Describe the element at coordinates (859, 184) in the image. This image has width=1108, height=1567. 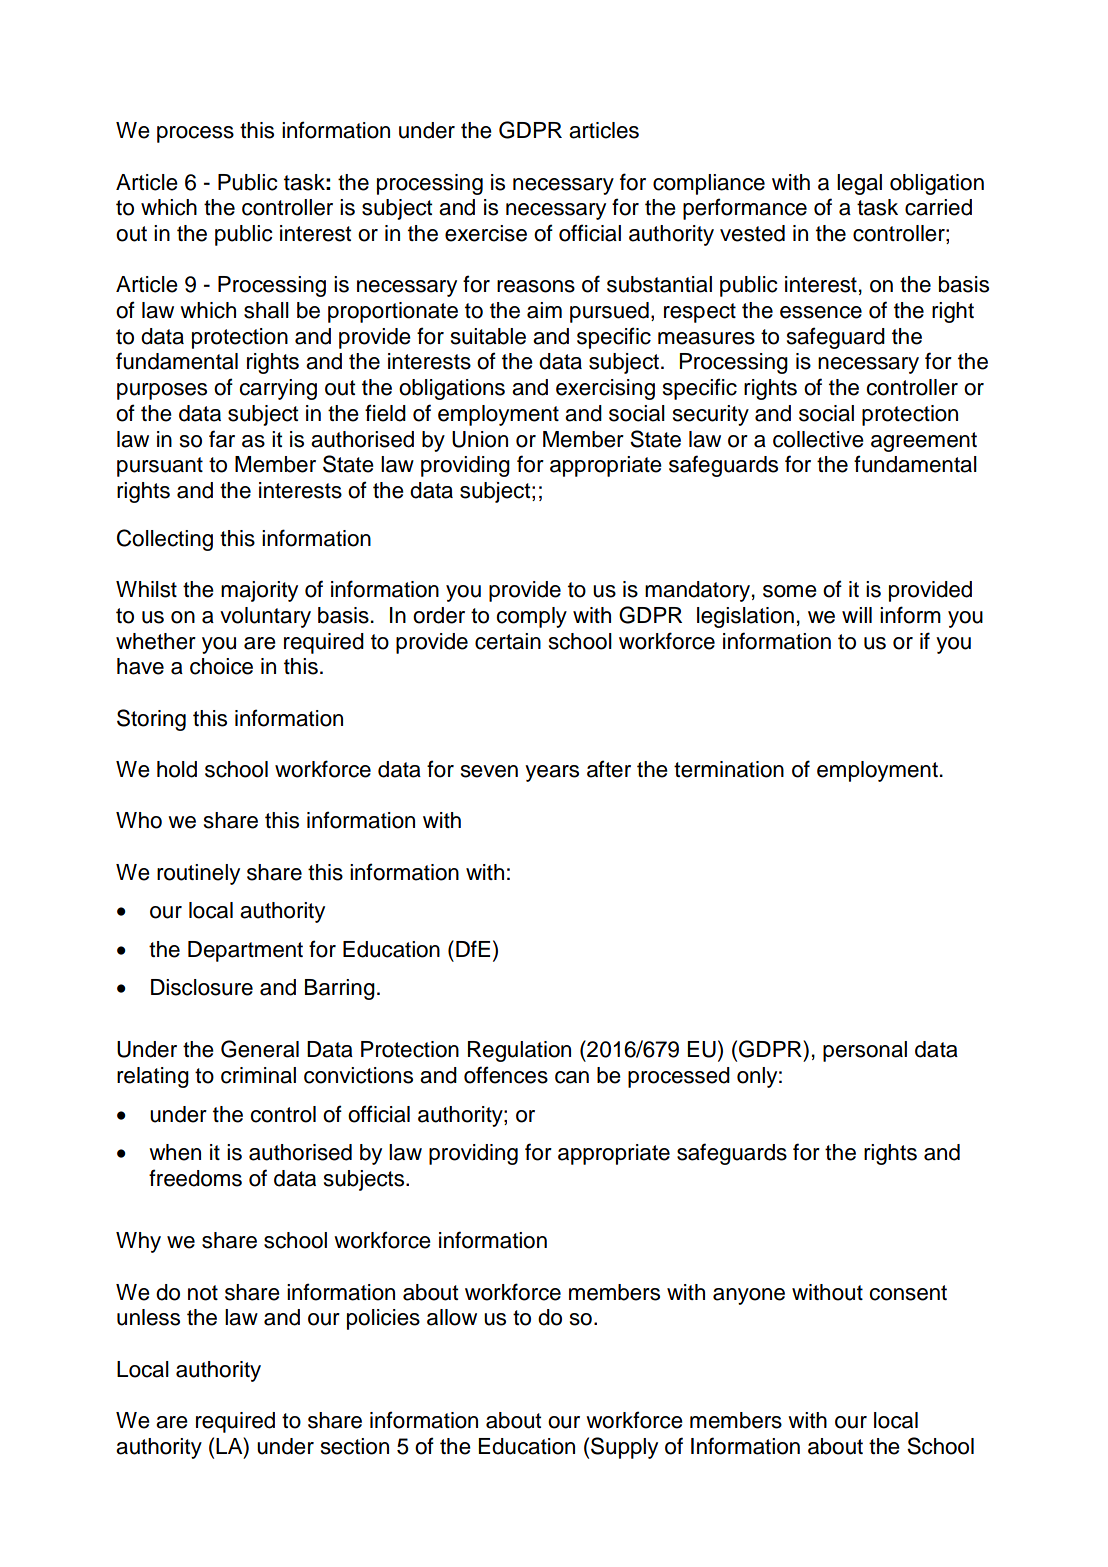
I see `legal` at that location.
